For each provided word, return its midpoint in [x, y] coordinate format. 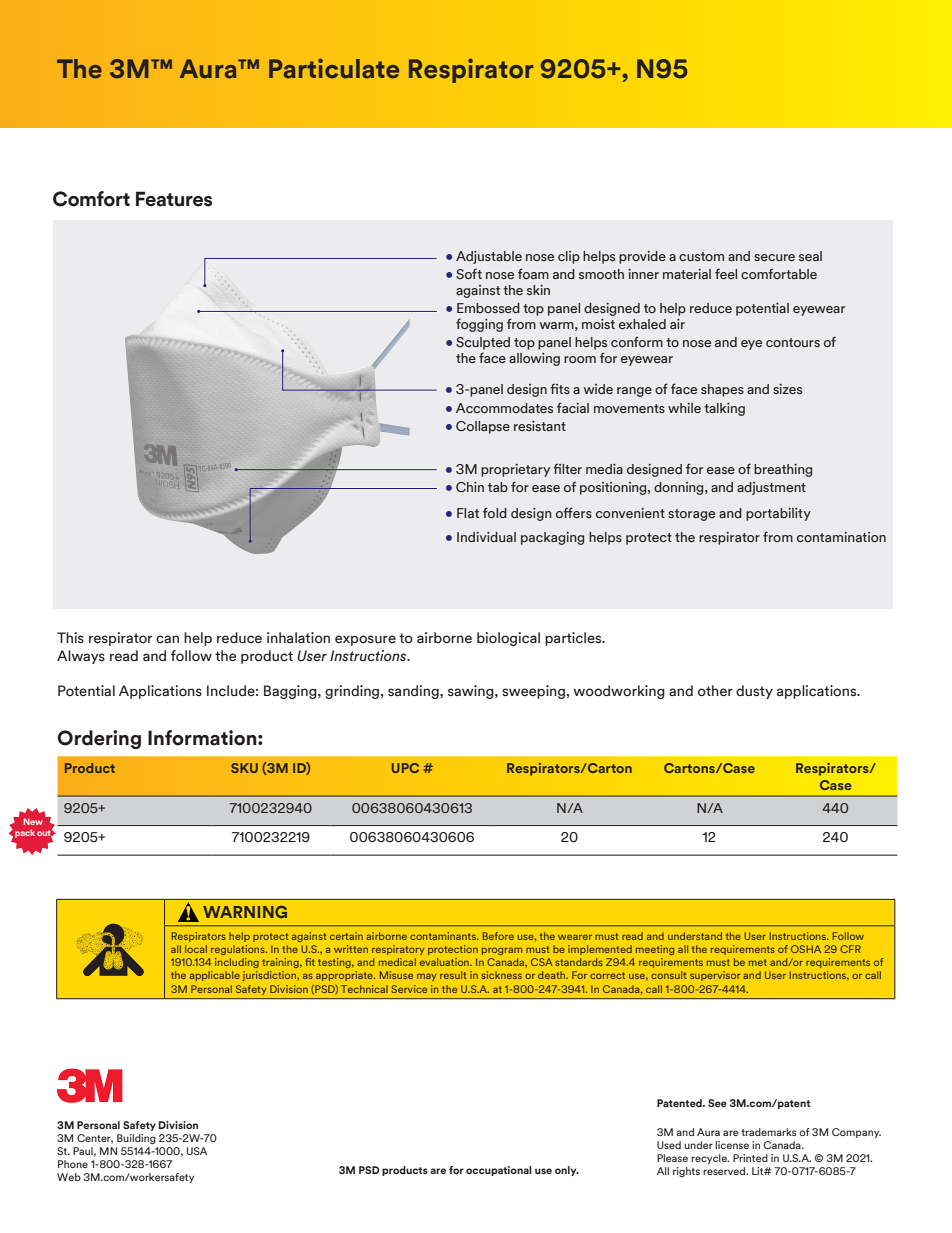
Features [174, 199]
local [196, 949]
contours [793, 342]
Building [136, 1139]
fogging [479, 325]
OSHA [806, 949]
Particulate [334, 68]
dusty [754, 692]
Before [498, 936]
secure [774, 257]
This [70, 638]
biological [508, 639]
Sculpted [483, 343]
